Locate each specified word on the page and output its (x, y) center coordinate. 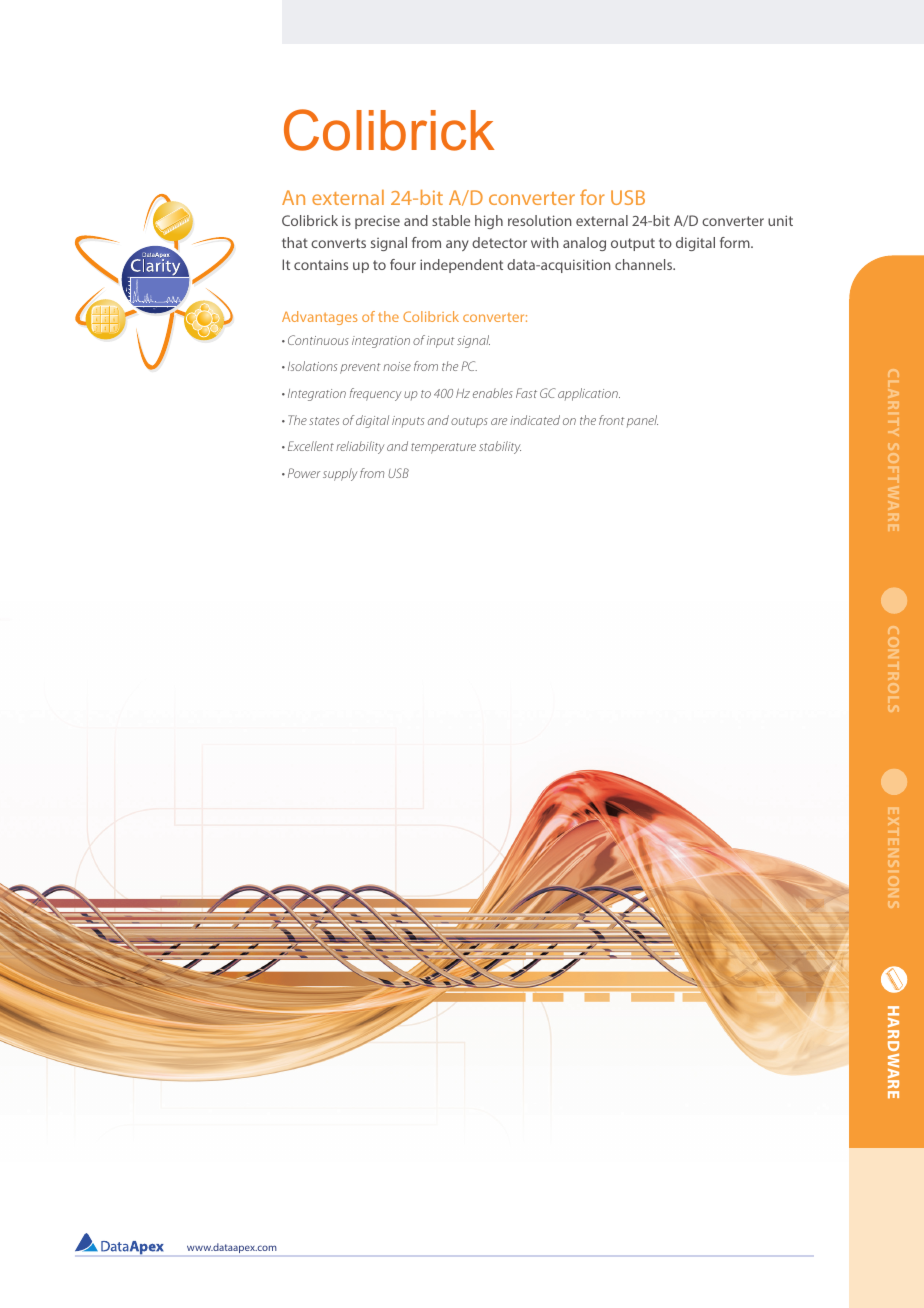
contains (321, 264)
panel (642, 421)
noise (397, 366)
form (736, 242)
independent (461, 266)
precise (377, 222)
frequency (375, 394)
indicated (535, 420)
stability (500, 447)
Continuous (318, 340)
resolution (540, 220)
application (589, 394)
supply (340, 474)
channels (645, 264)
